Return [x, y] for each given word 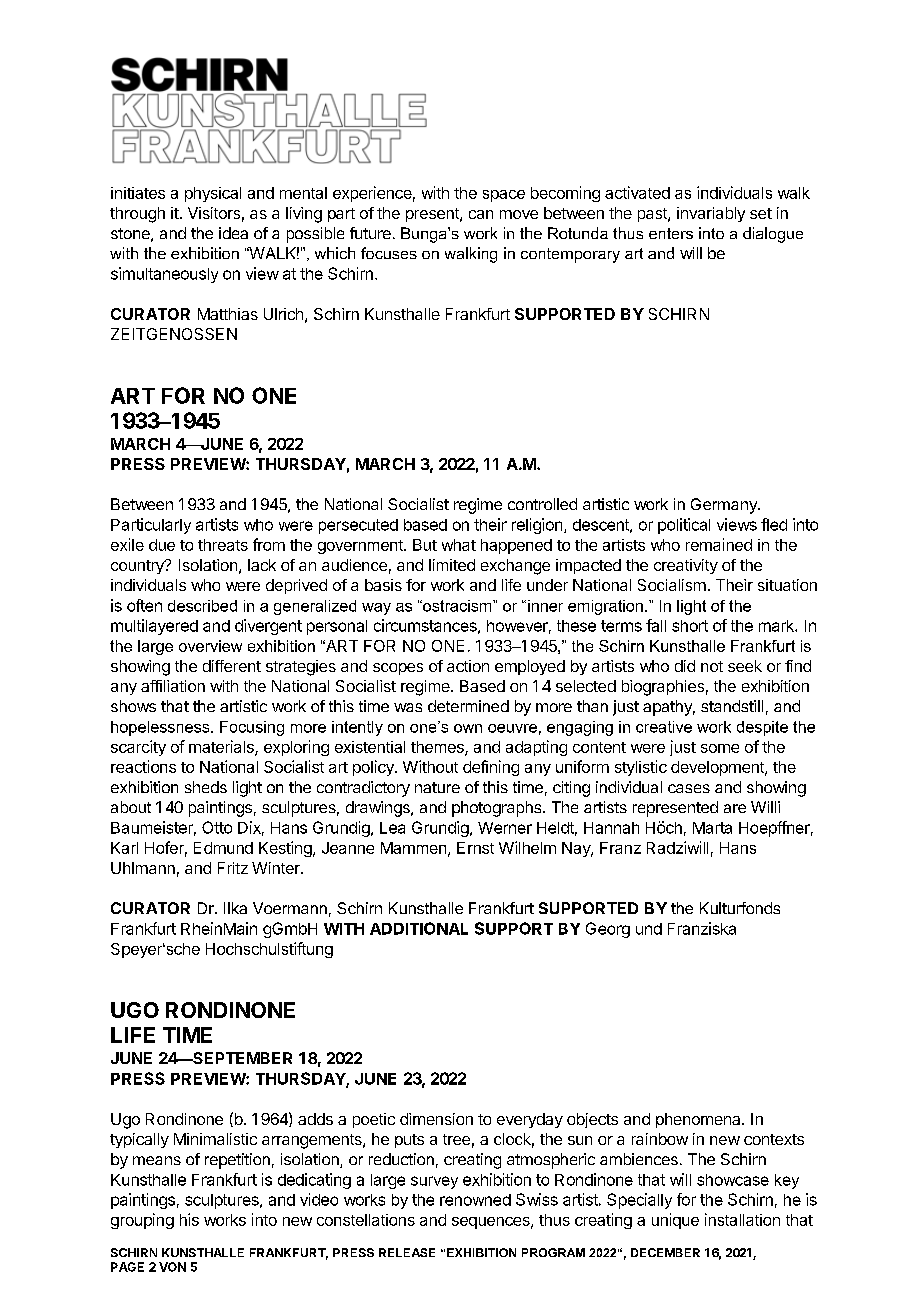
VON [172, 1267]
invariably [711, 214]
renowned [475, 1200]
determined [468, 706]
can [481, 214]
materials [222, 747]
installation [742, 1219]
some [720, 748]
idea [233, 233]
